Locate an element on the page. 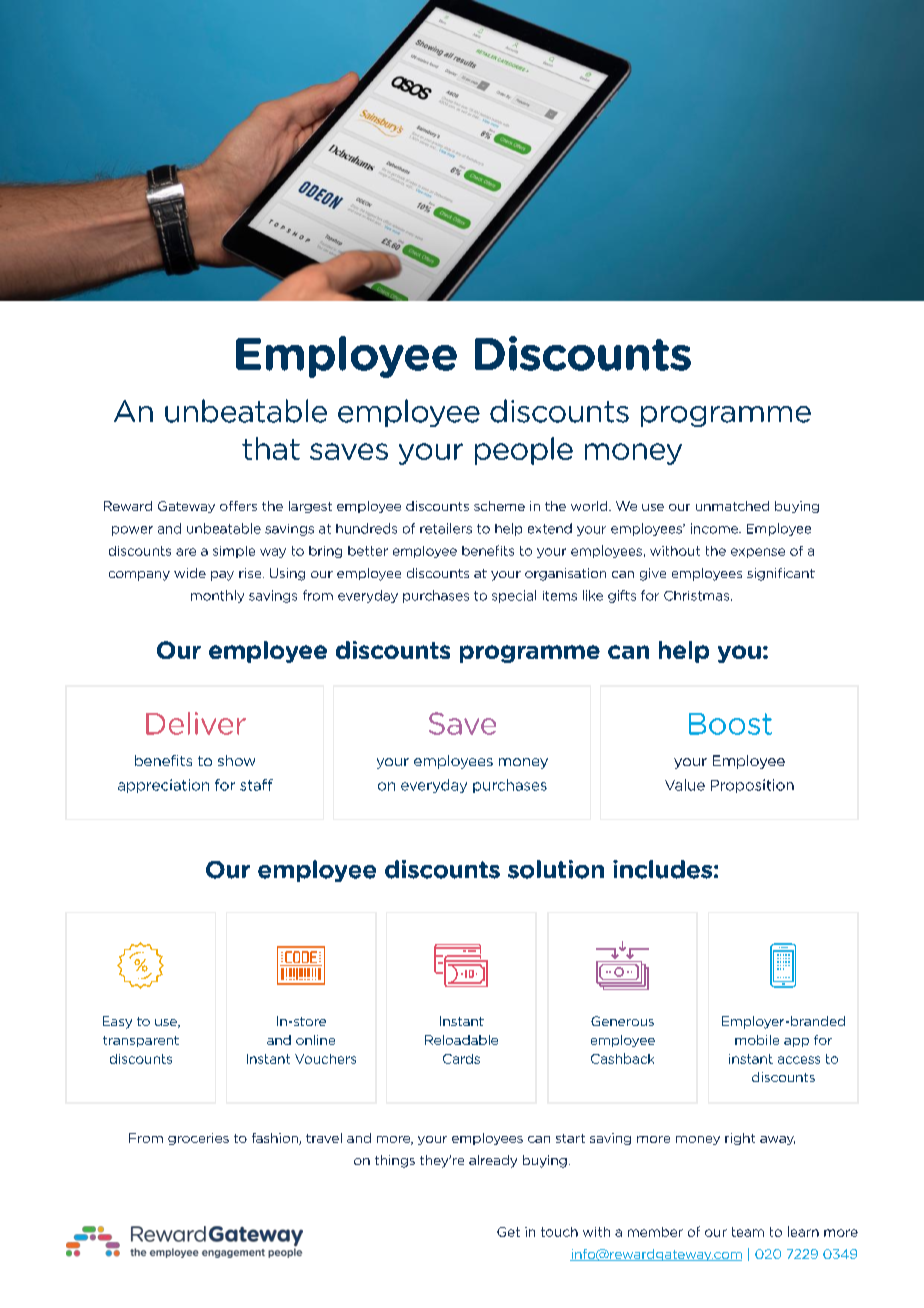 This page has height=1308, width=924. offers is located at coordinates (238, 506).
